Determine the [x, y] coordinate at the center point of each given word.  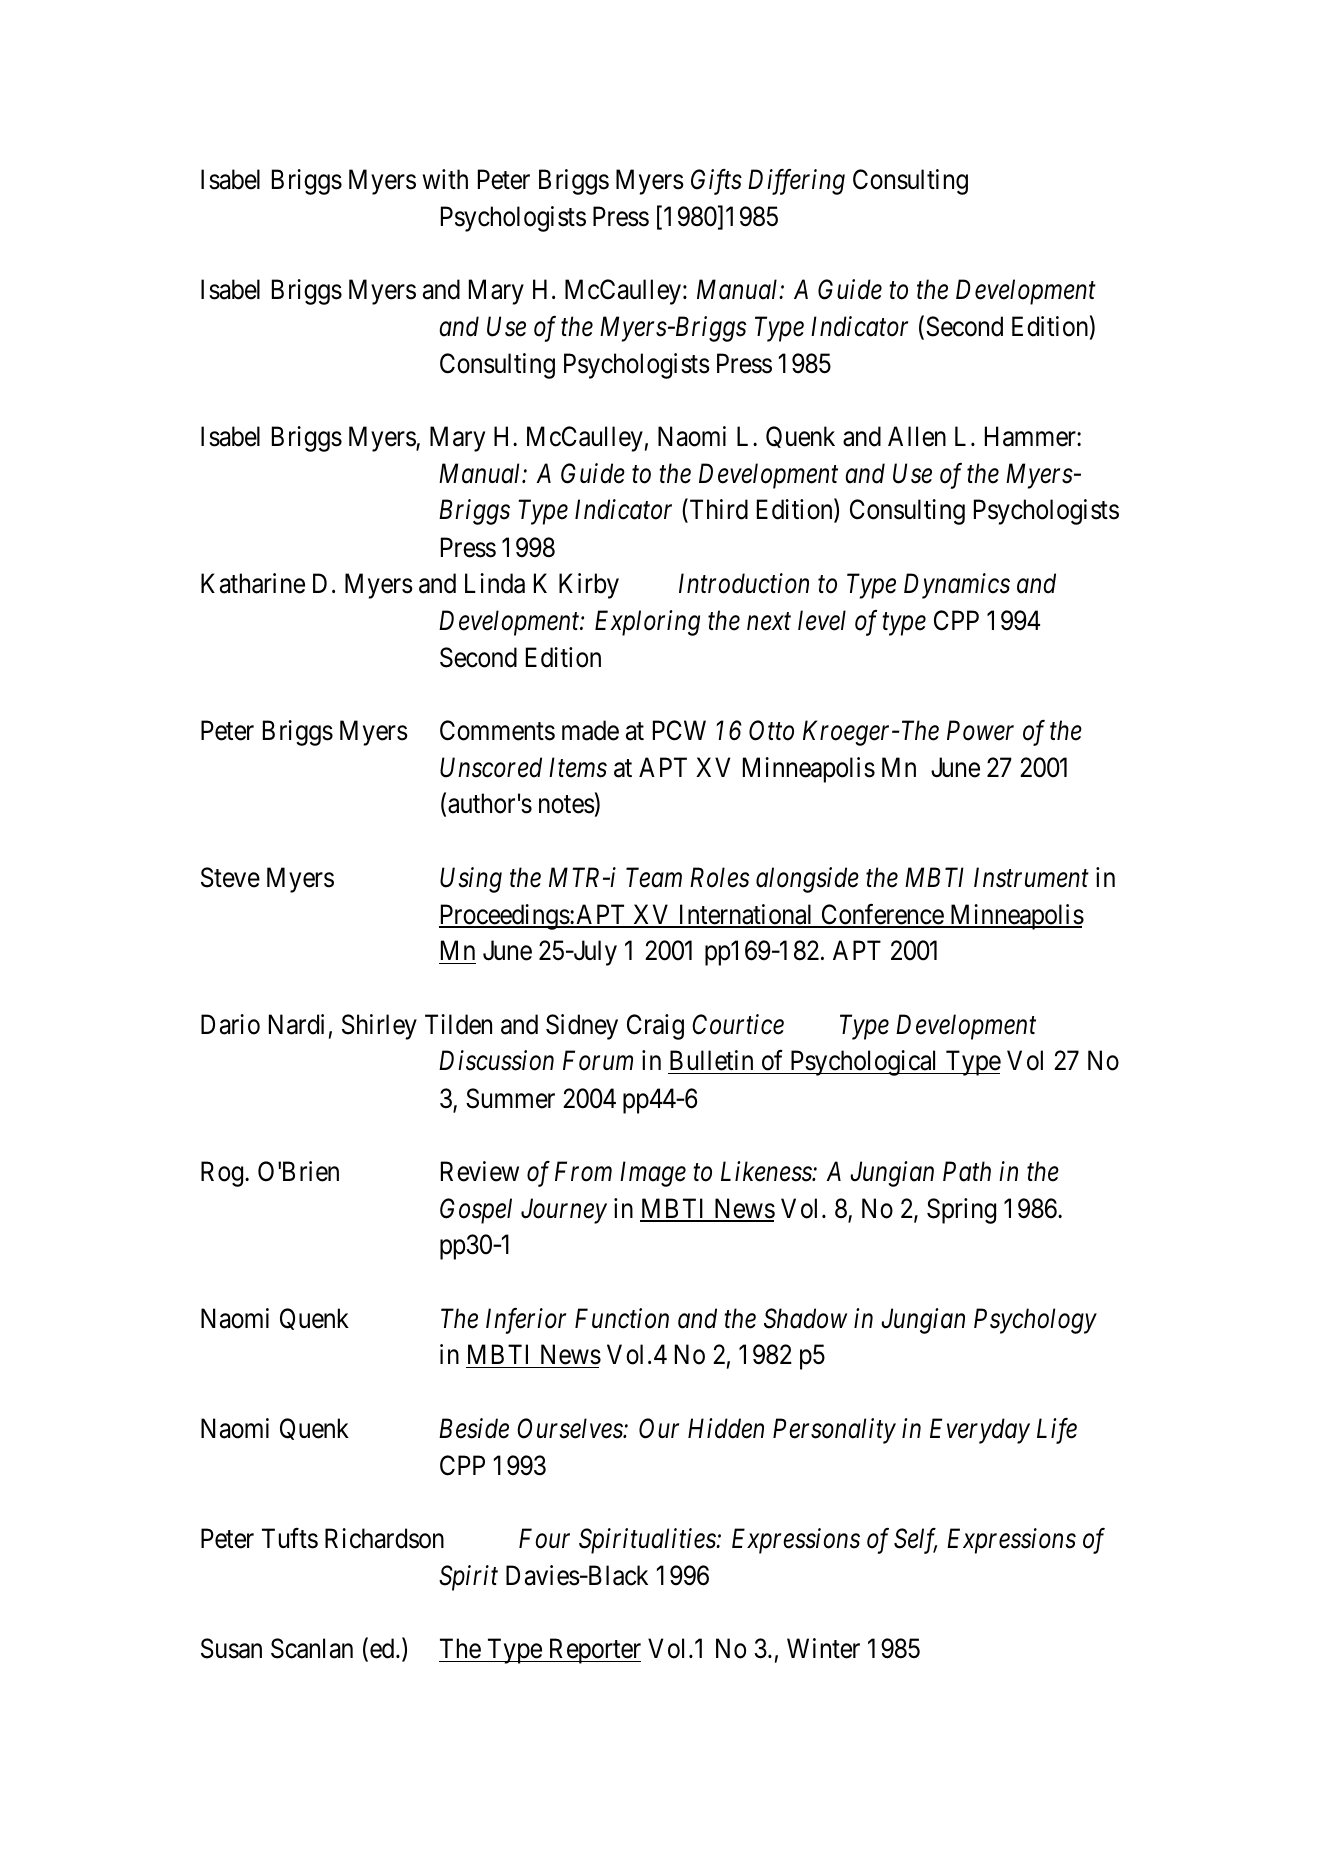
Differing [796, 182]
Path [967, 1171]
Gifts [716, 182]
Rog [223, 1174]
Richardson [384, 1538]
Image [653, 1174]
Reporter [593, 1651]
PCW [679, 730]
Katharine [253, 583]
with [445, 179]
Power [980, 731]
